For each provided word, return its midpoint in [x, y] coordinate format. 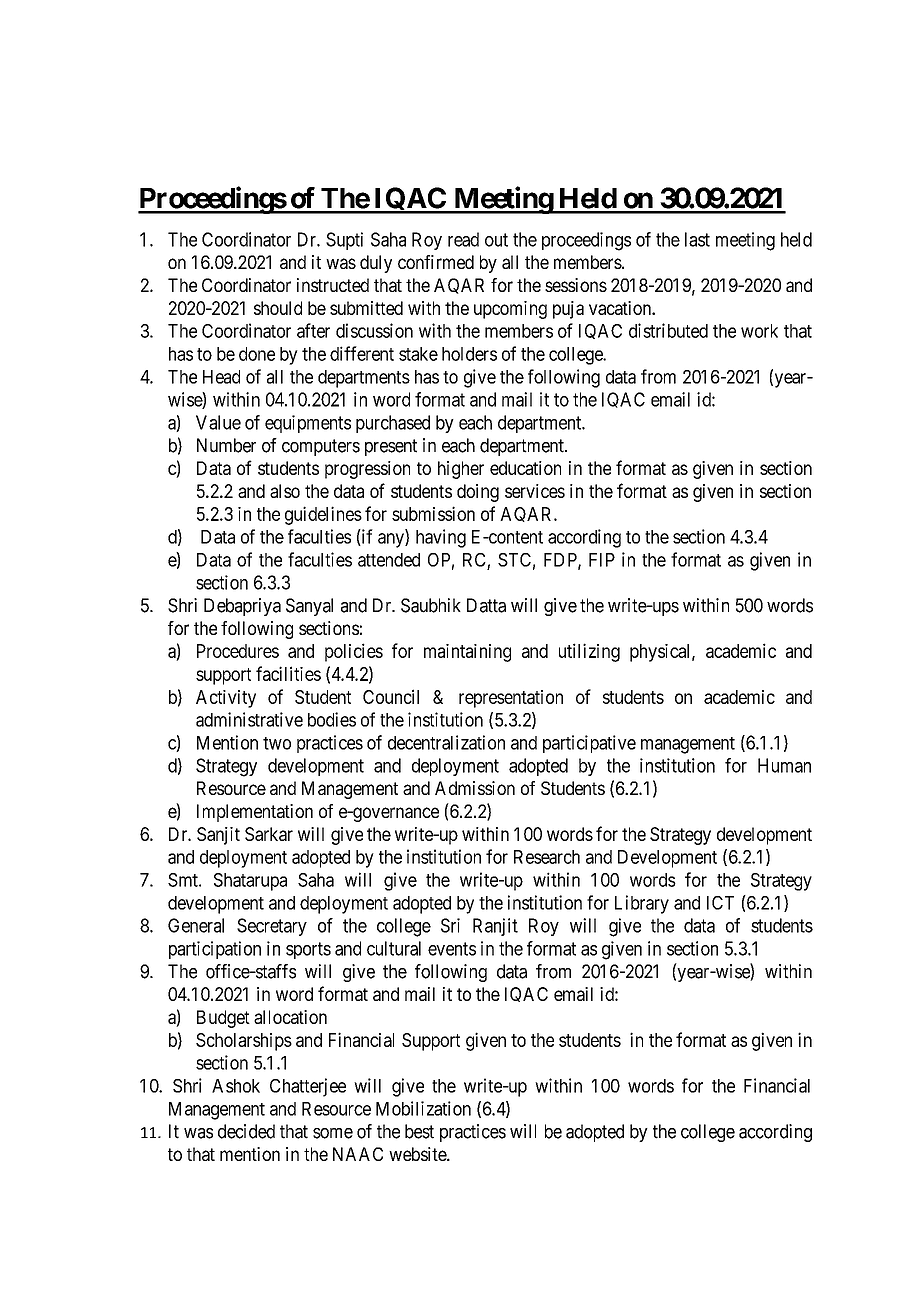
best [419, 1131]
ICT [720, 903]
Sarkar [269, 834]
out [496, 240]
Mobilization [423, 1108]
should [278, 308]
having [441, 538]
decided [246, 1131]
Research [547, 857]
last [697, 239]
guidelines [323, 515]
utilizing [589, 652]
